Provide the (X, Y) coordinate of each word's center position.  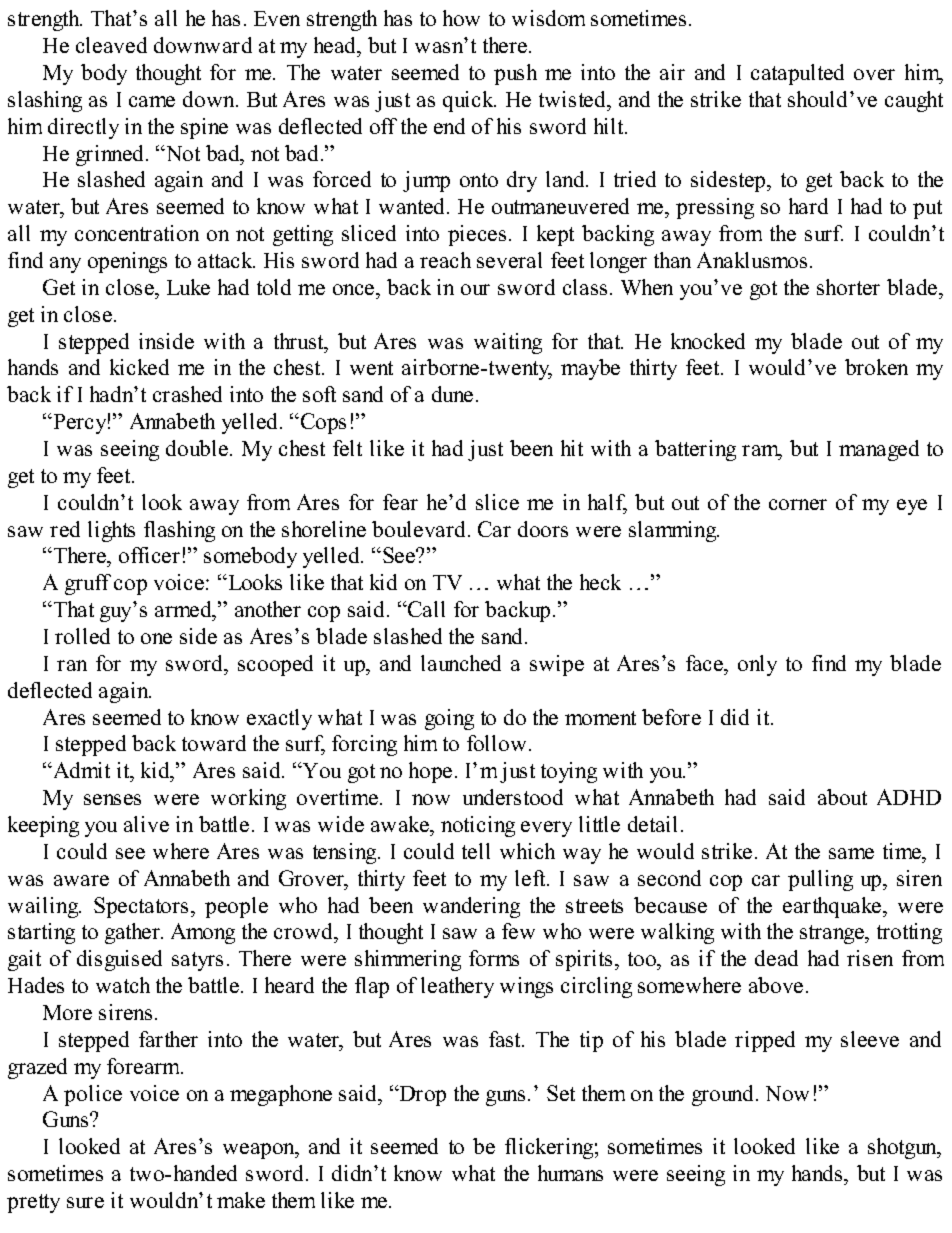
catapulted (797, 74)
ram (762, 452)
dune (452, 394)
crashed (187, 394)
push (515, 74)
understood (513, 797)
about (842, 797)
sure (85, 1202)
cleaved (111, 45)
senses (112, 799)
